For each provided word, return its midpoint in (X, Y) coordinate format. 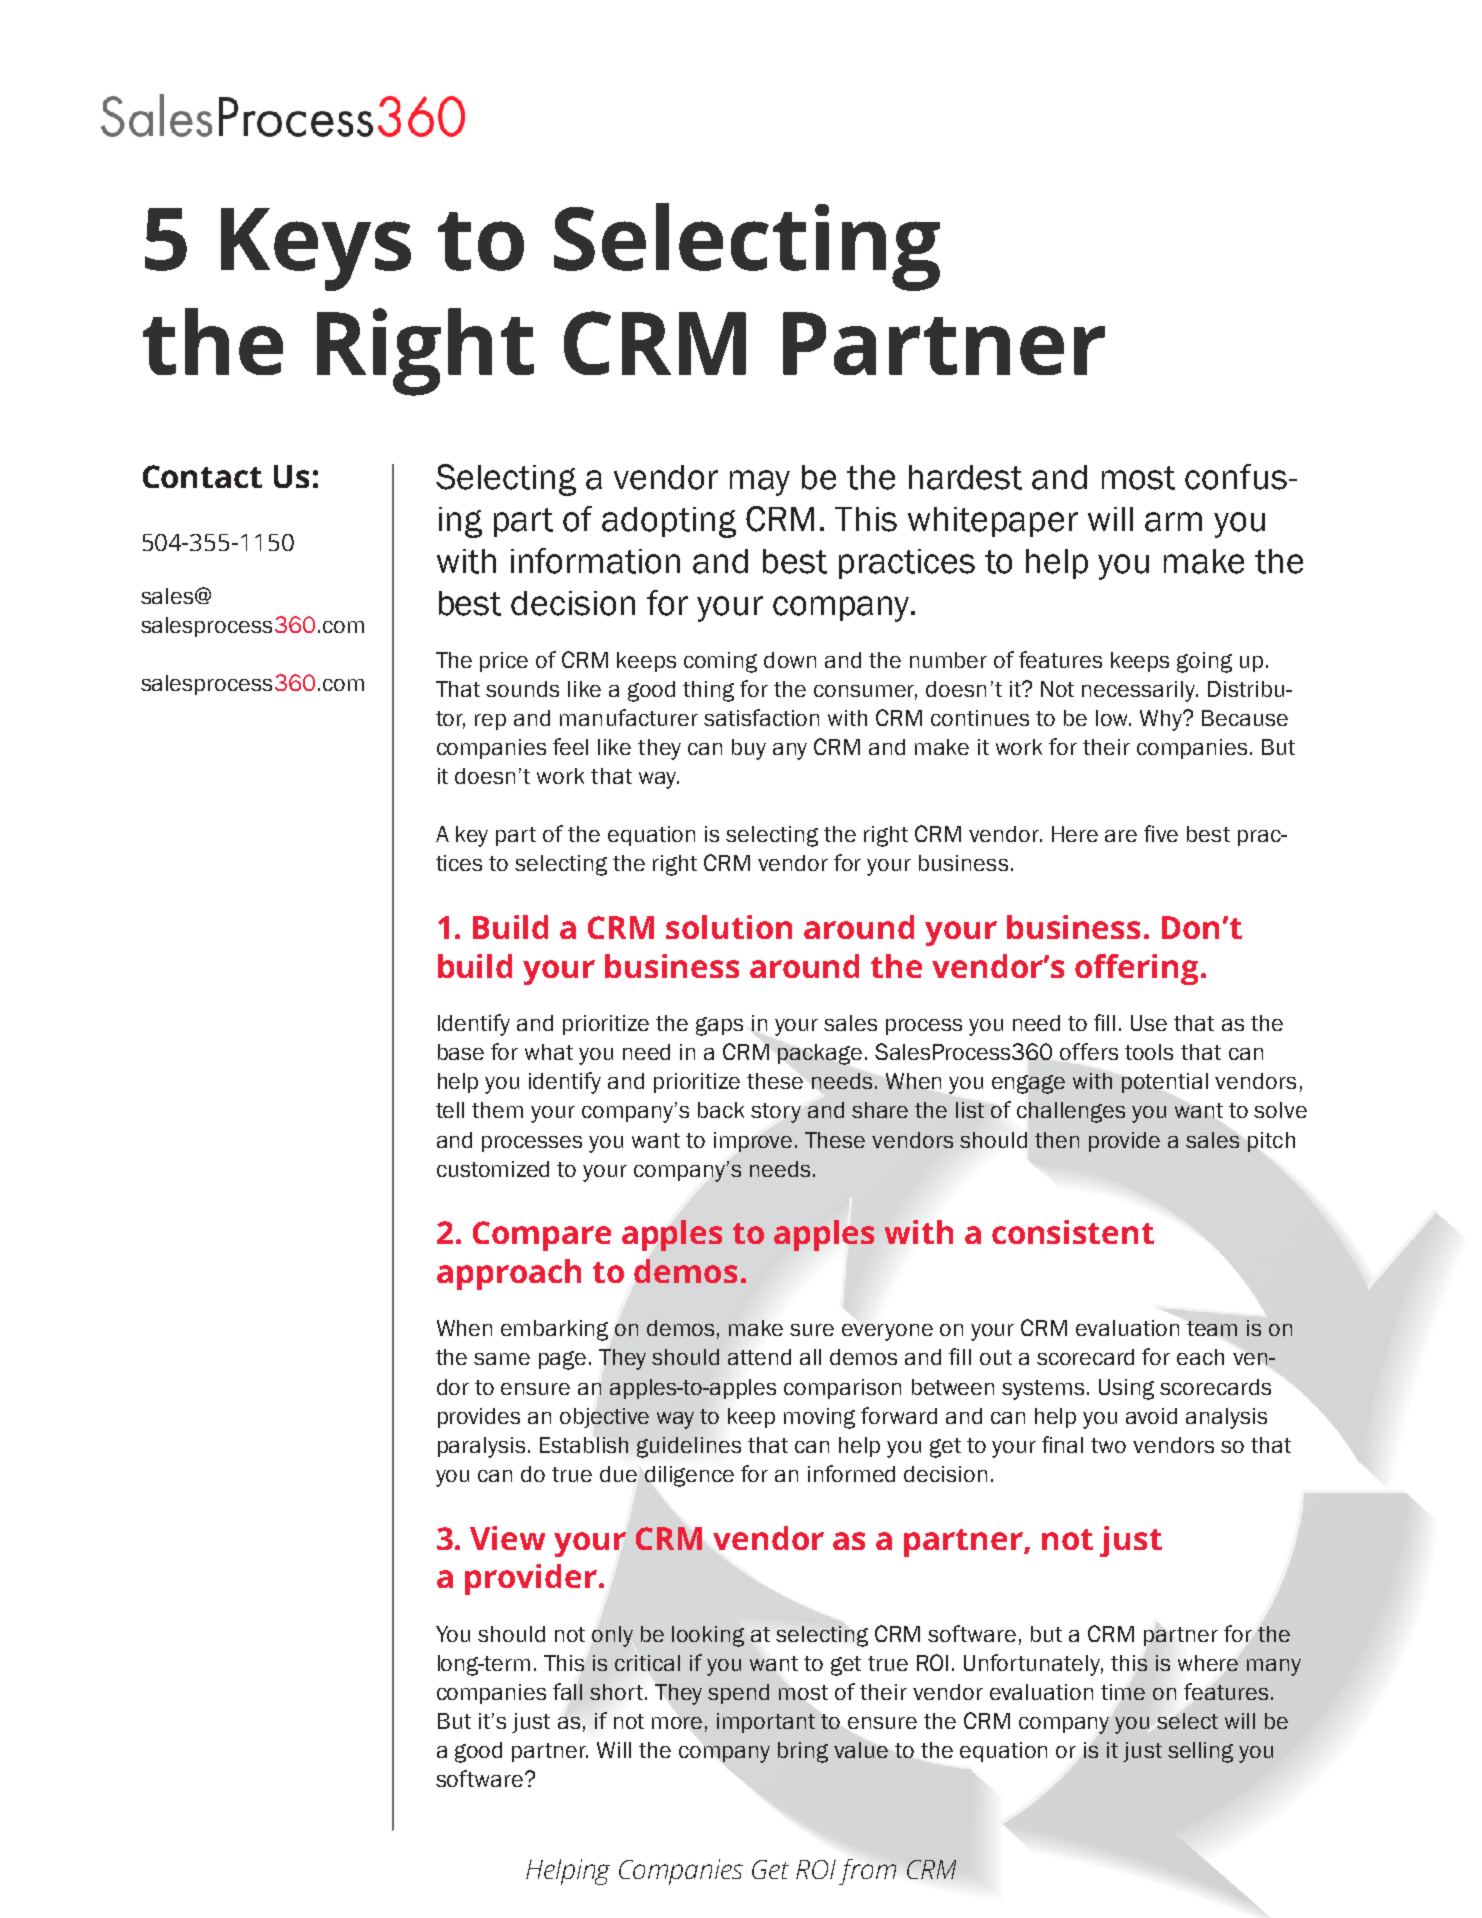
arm (1173, 522)
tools (1149, 1052)
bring (803, 1752)
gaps (719, 1026)
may (760, 483)
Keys (316, 249)
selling (1200, 1752)
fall (567, 1691)
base (461, 1052)
